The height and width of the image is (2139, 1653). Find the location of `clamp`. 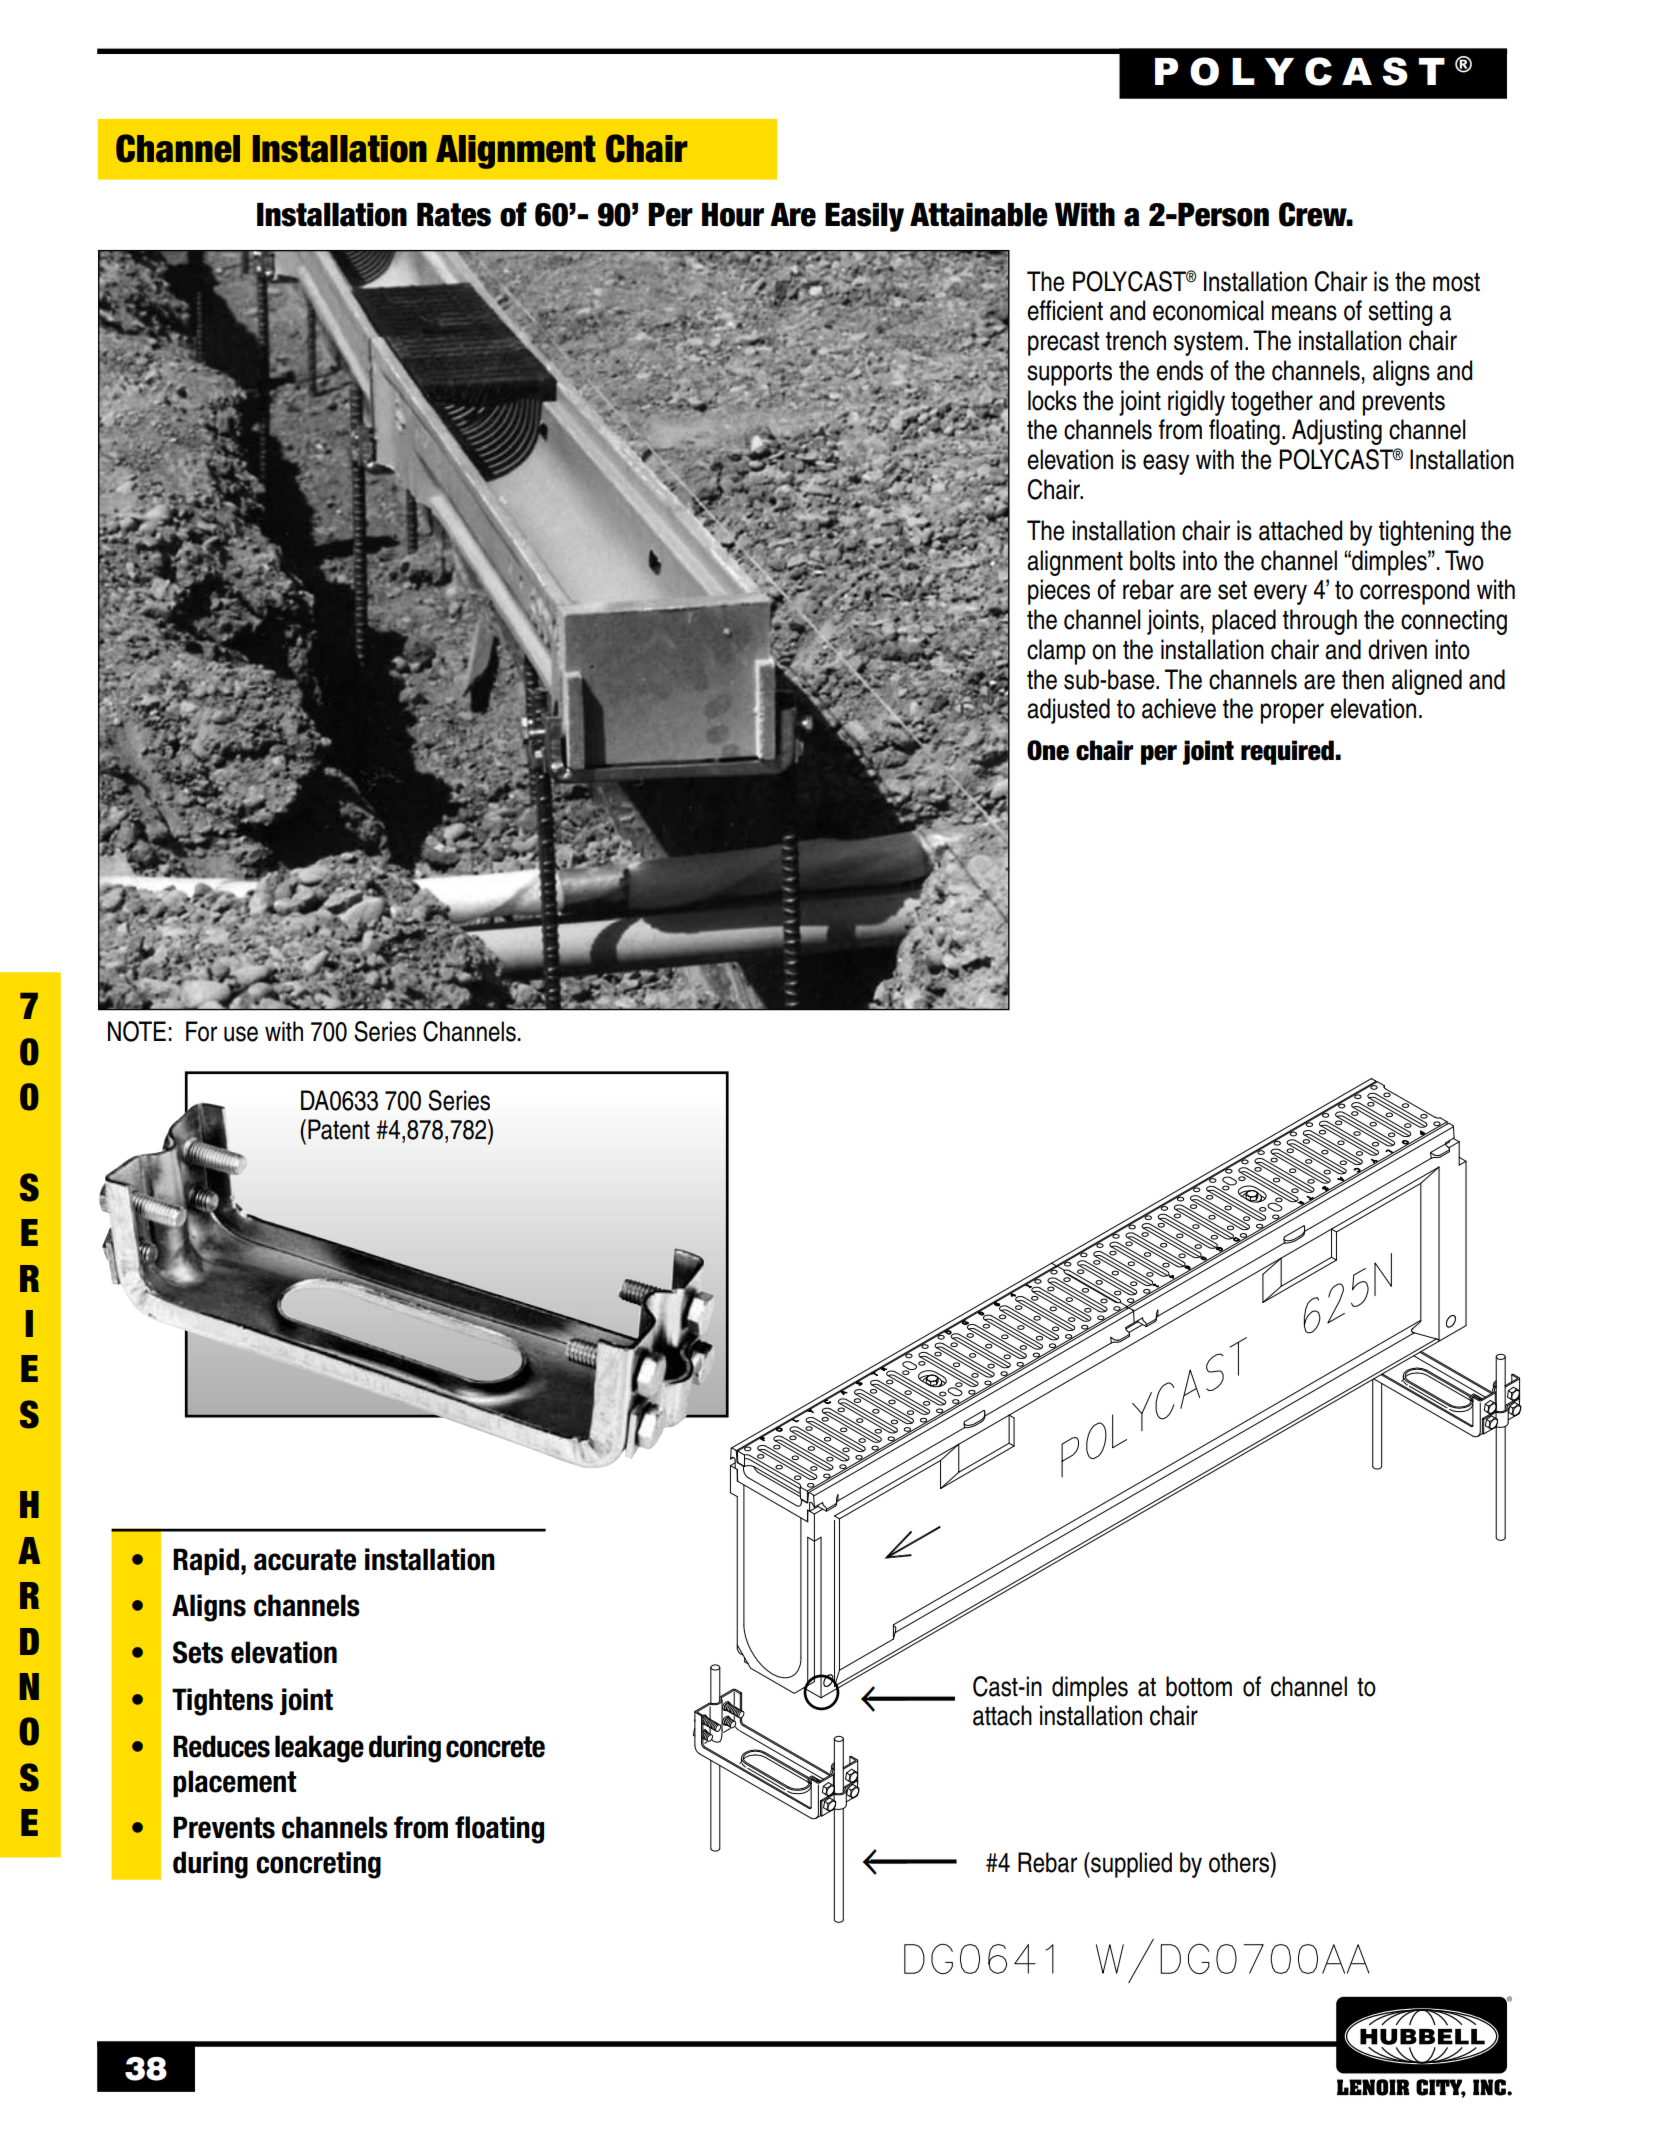

clamp is located at coordinates (1056, 652).
